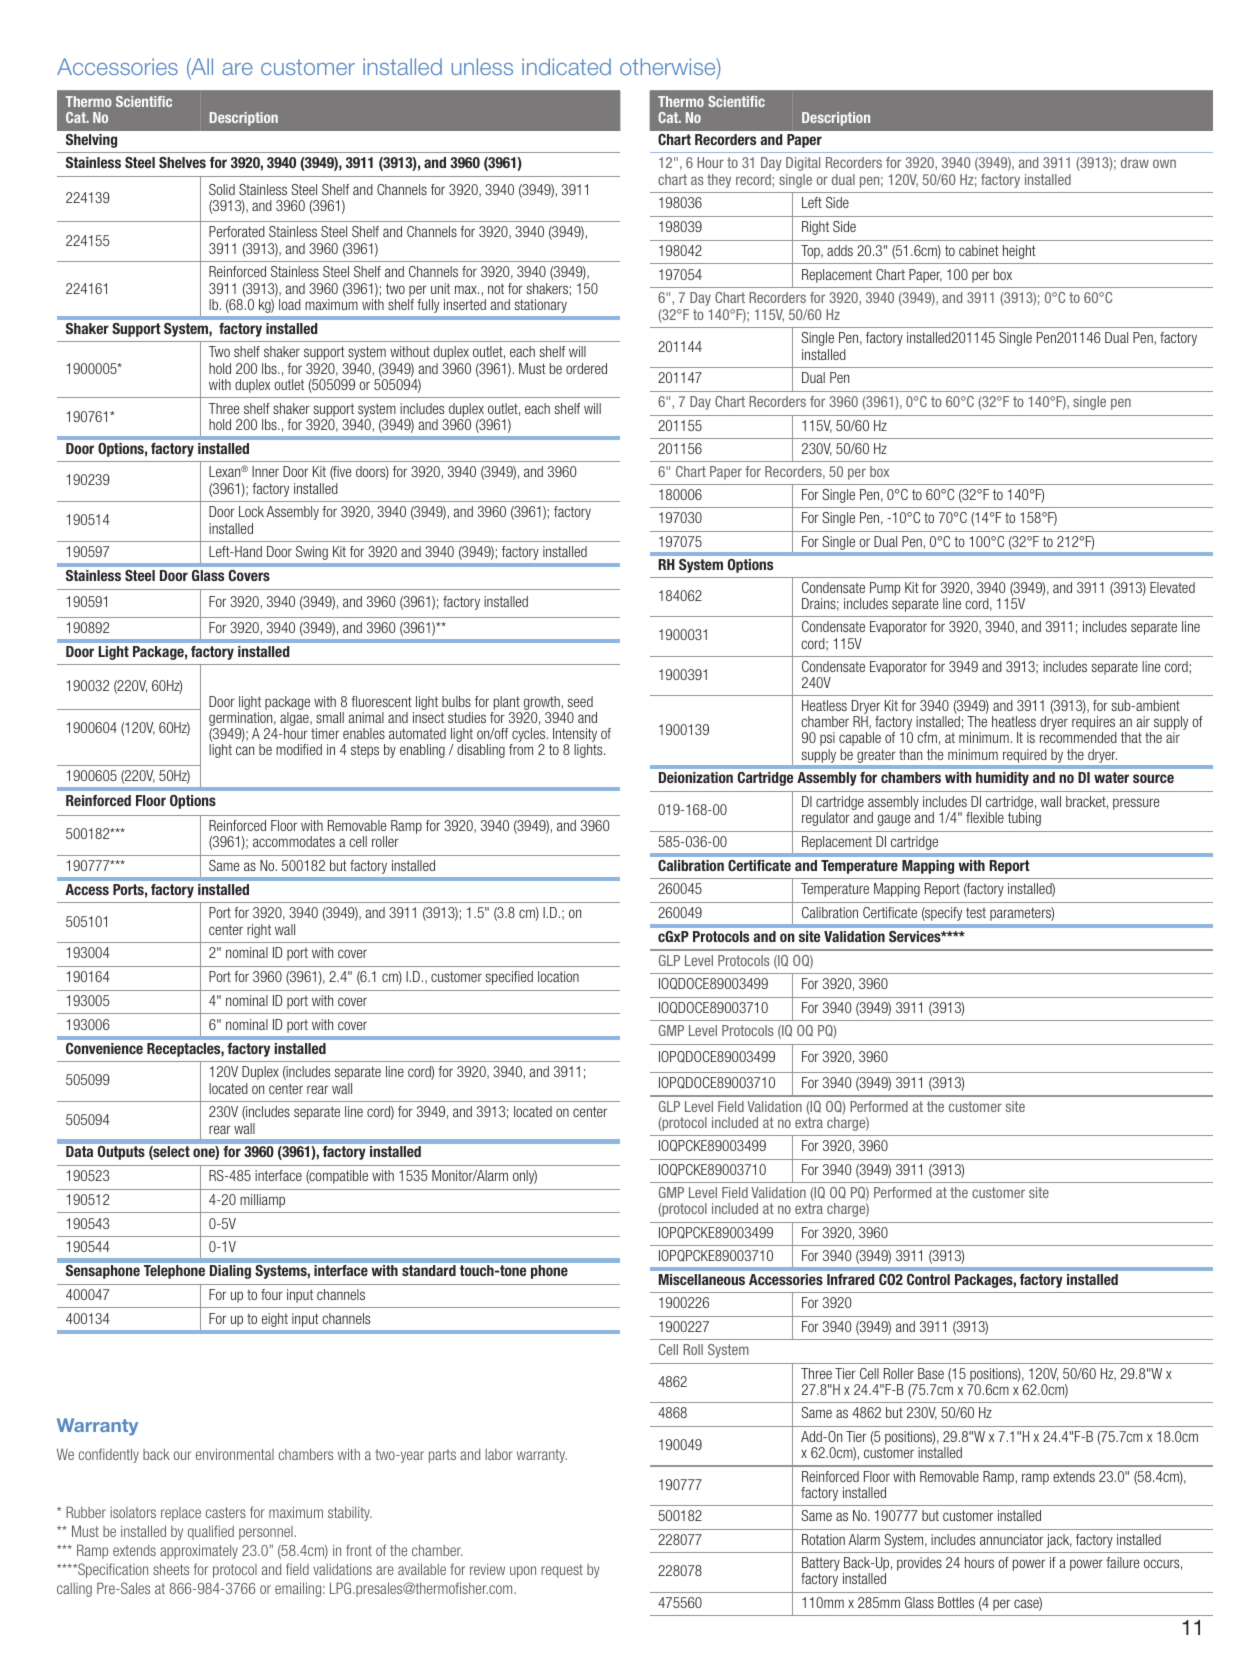  I want to click on indicated, so click(566, 66).
